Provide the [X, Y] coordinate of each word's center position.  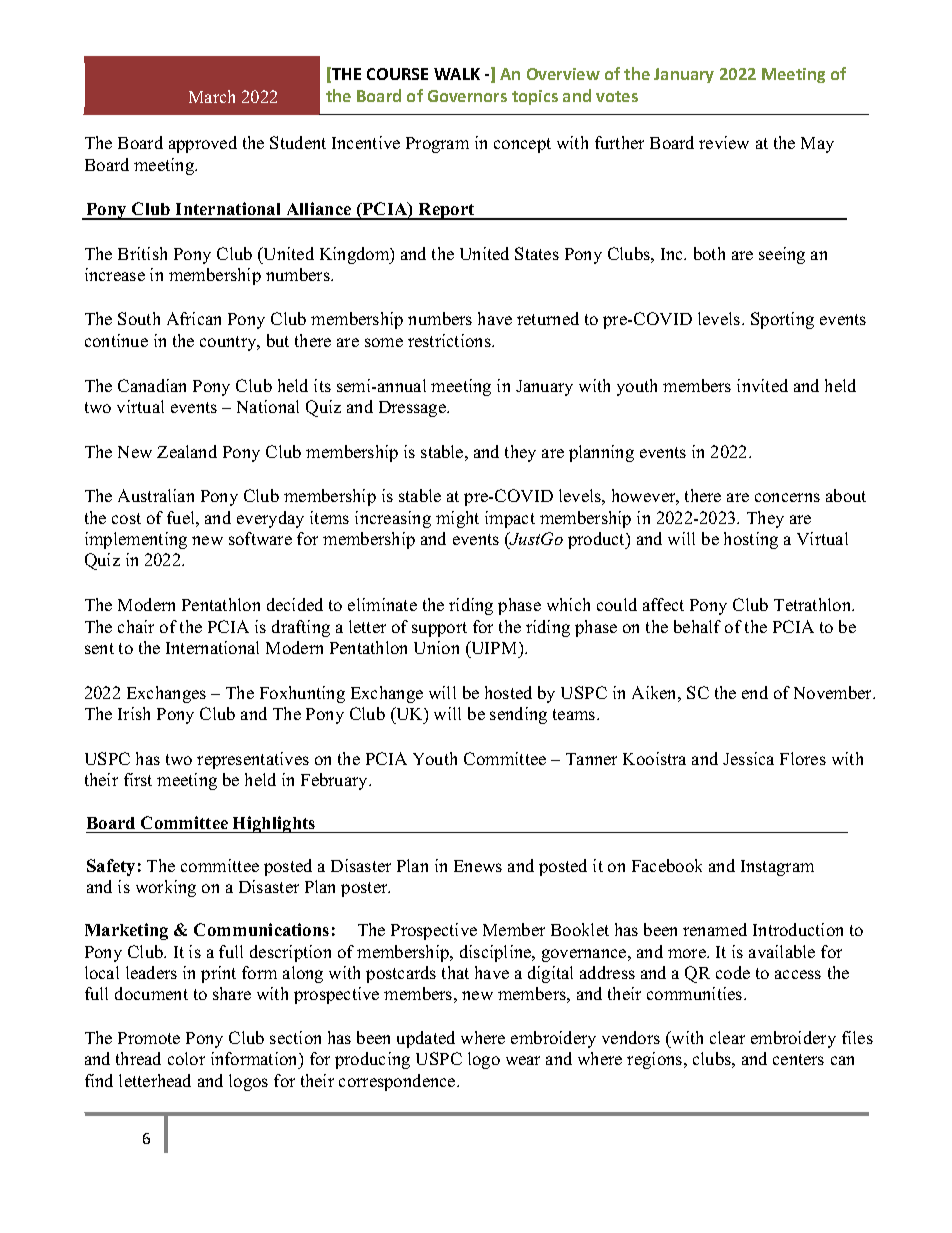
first [138, 779]
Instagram [777, 868]
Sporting [782, 320]
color [186, 1058]
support [439, 629]
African [194, 318]
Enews [478, 866]
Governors [467, 96]
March [212, 96]
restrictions [450, 340]
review [724, 142]
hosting [751, 540]
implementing [136, 540]
